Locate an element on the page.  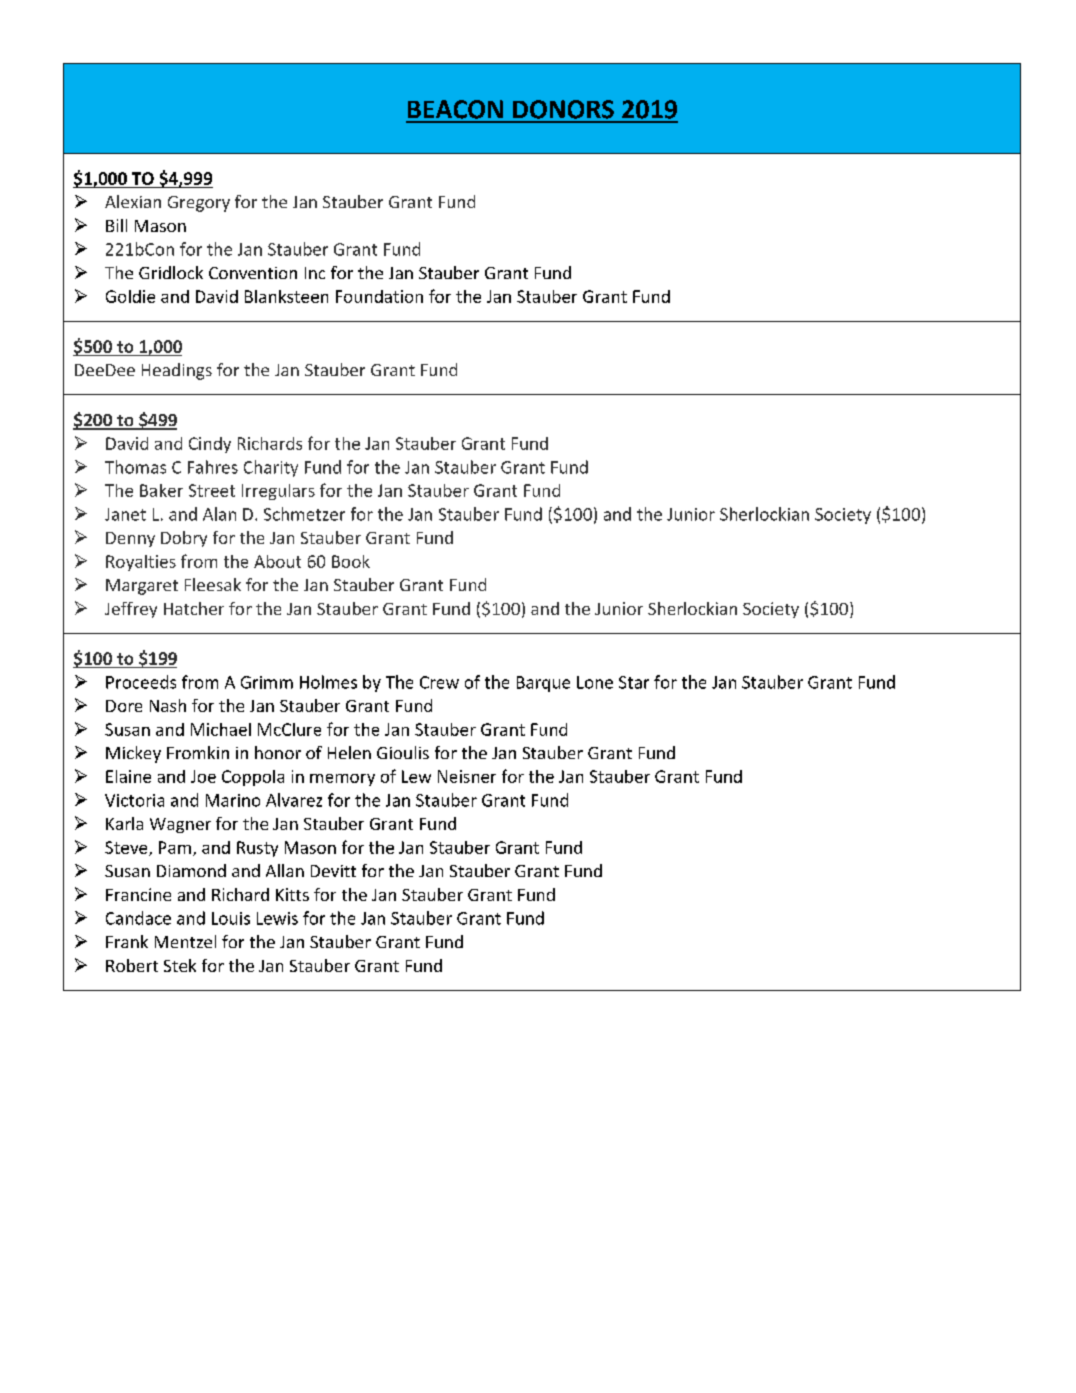
Inc is located at coordinates (315, 273).
